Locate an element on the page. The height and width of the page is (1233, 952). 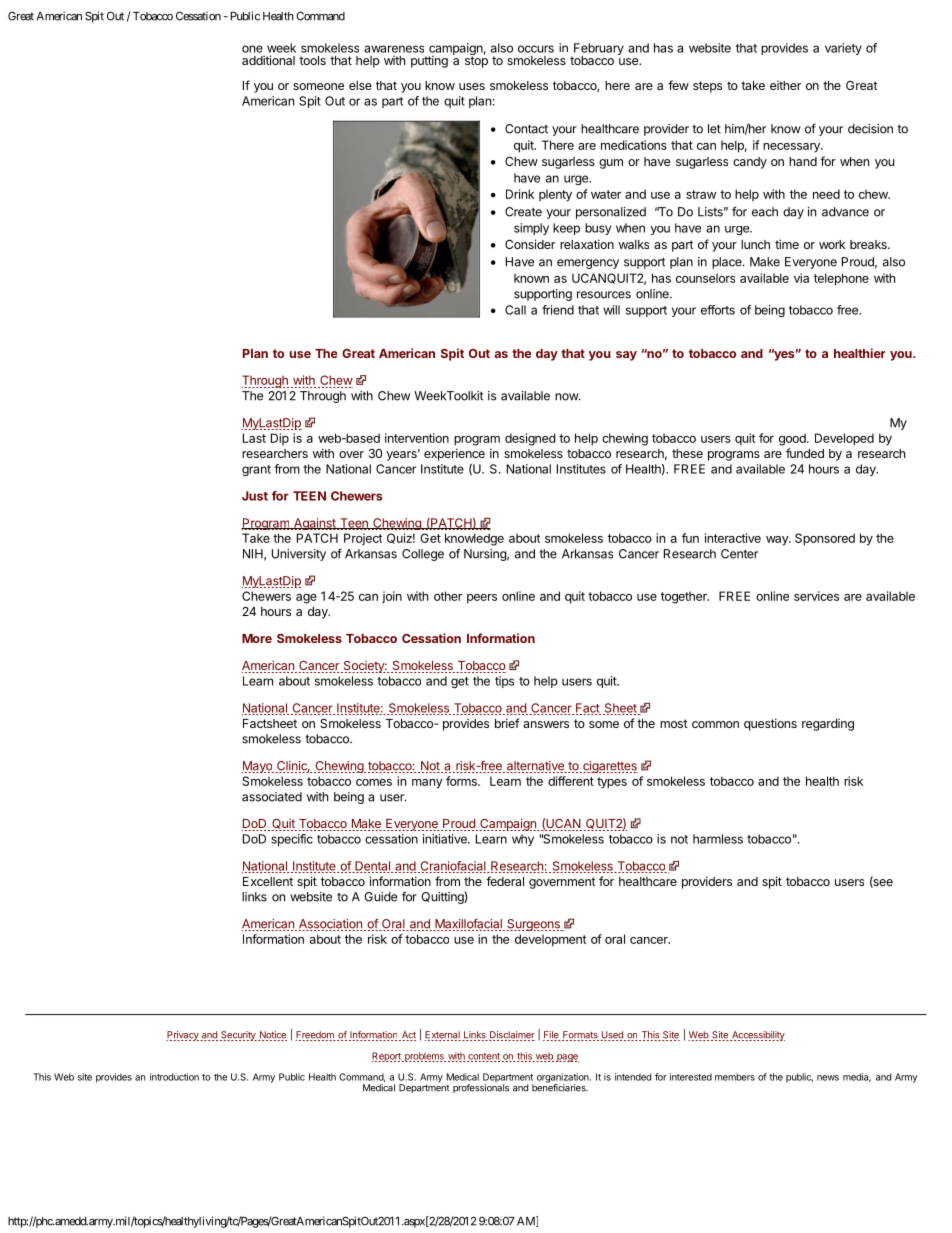
Notice is located at coordinates (272, 1036).
